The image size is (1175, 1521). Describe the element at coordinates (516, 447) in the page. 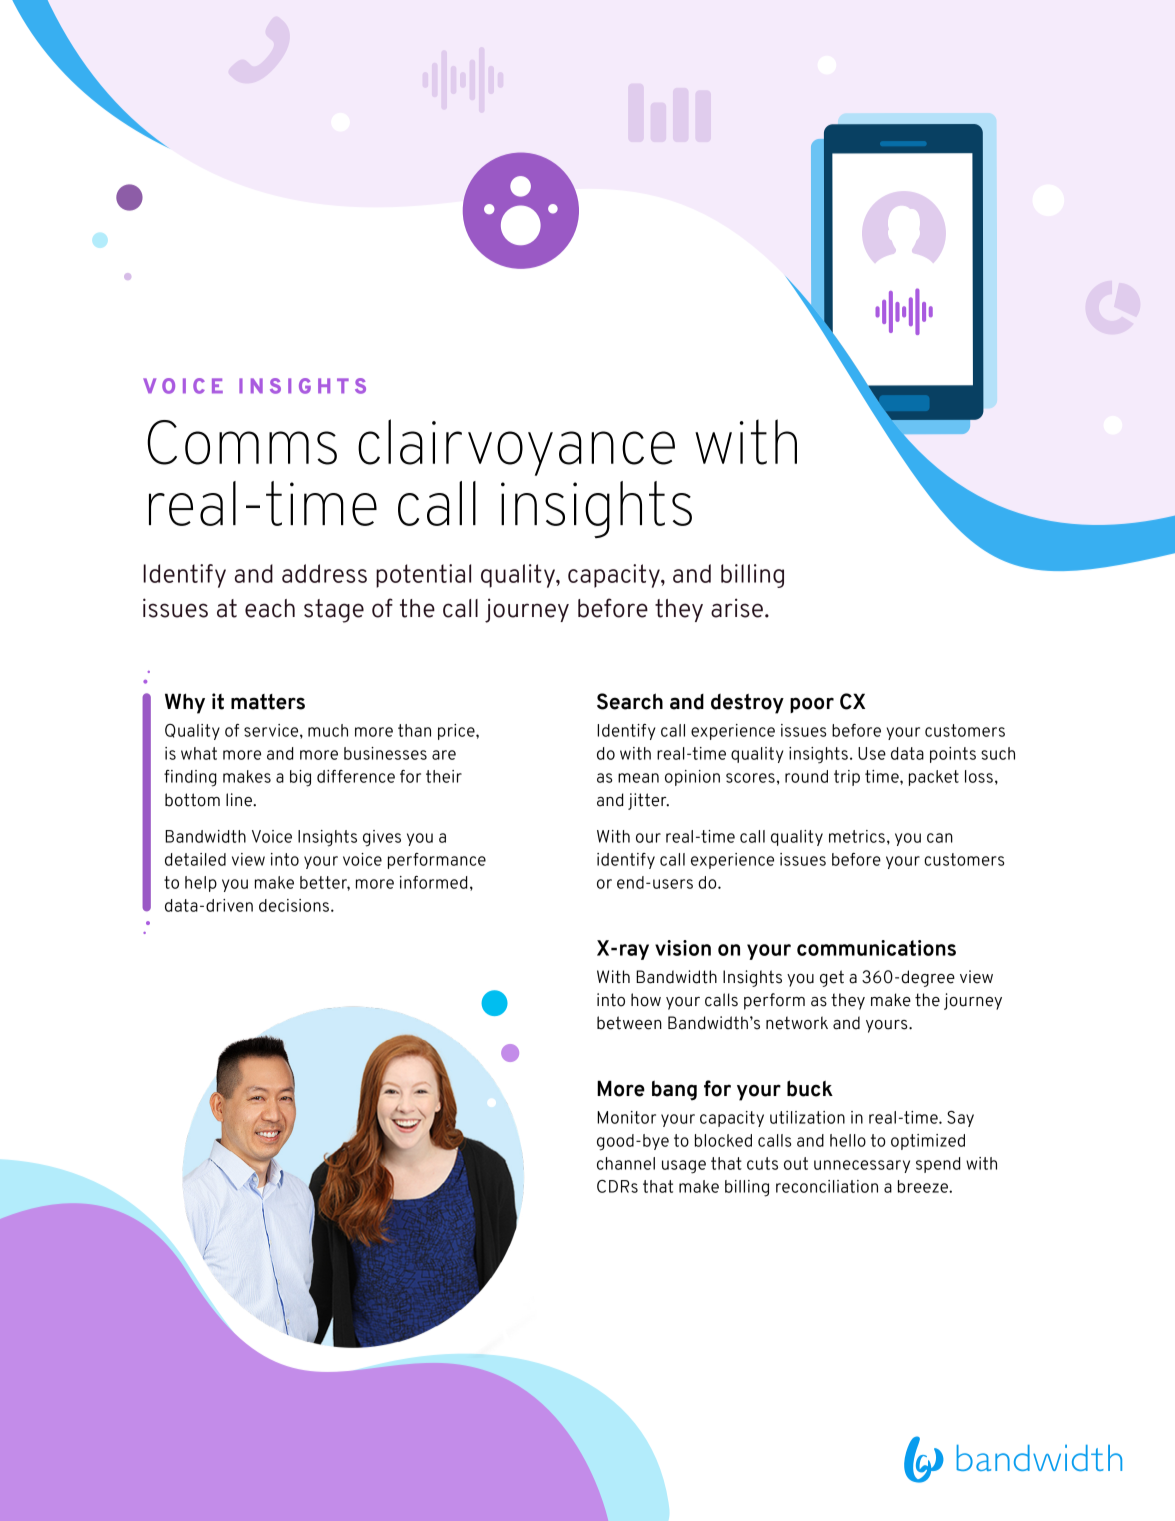

I see `clairvoyance` at that location.
